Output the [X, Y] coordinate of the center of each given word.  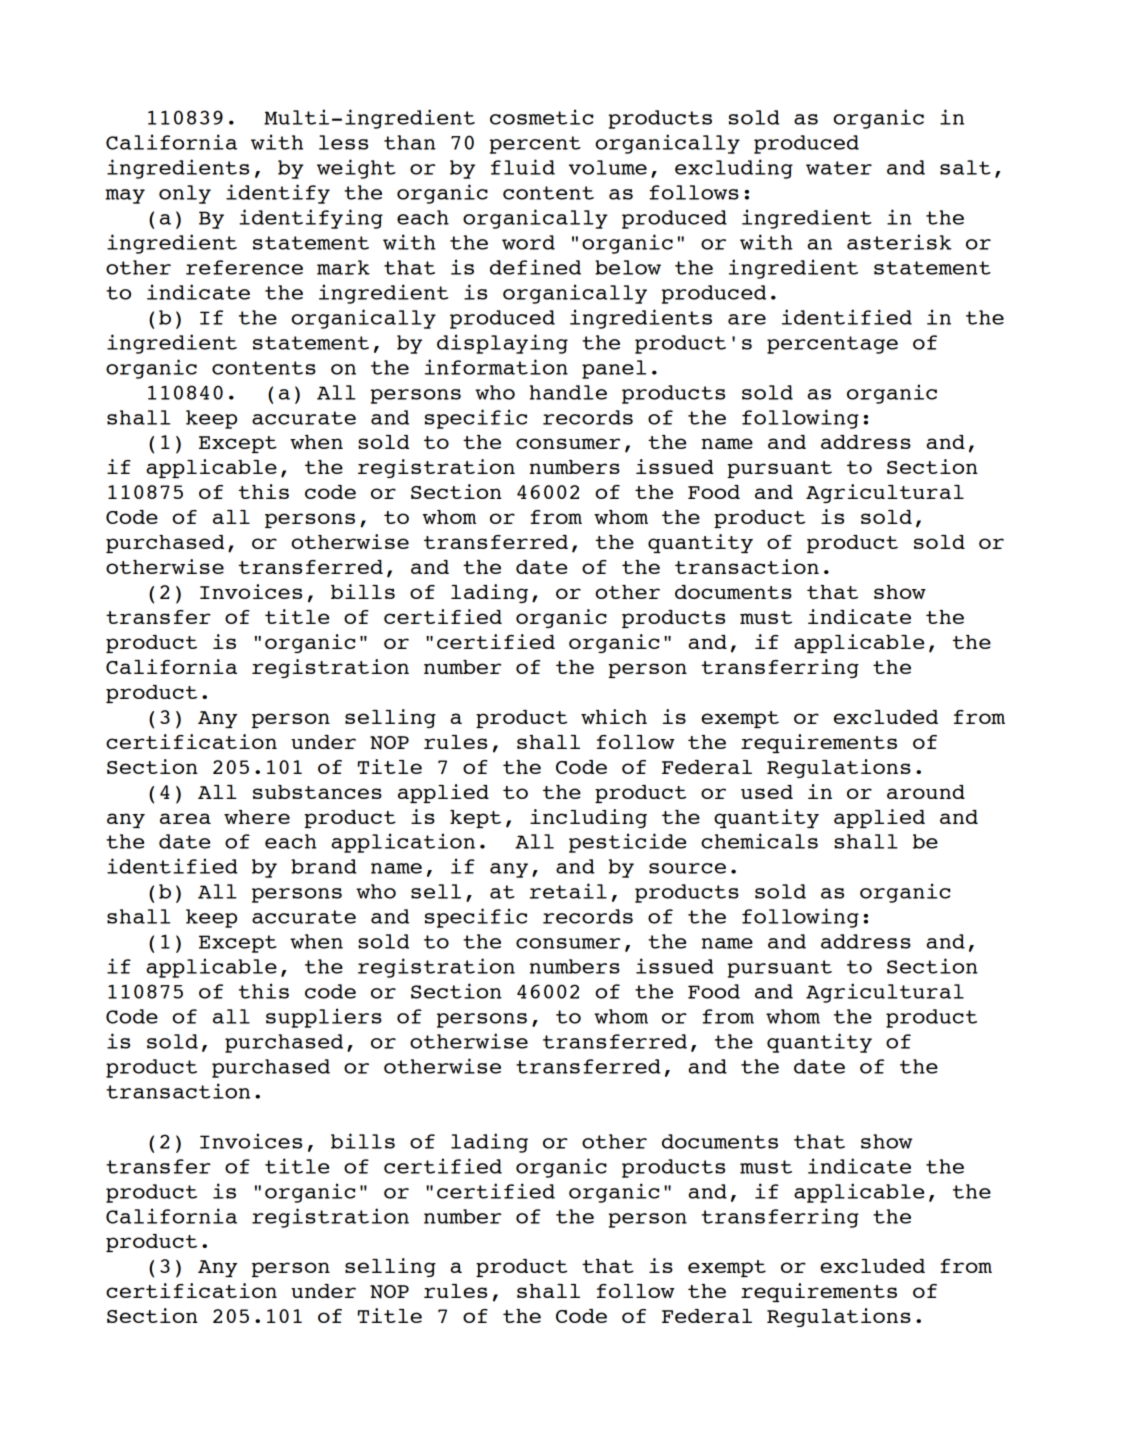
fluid [523, 167]
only [185, 194]
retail [568, 891]
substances [317, 792]
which [614, 716]
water [839, 168]
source [687, 868]
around [926, 792]
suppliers [324, 1018]
